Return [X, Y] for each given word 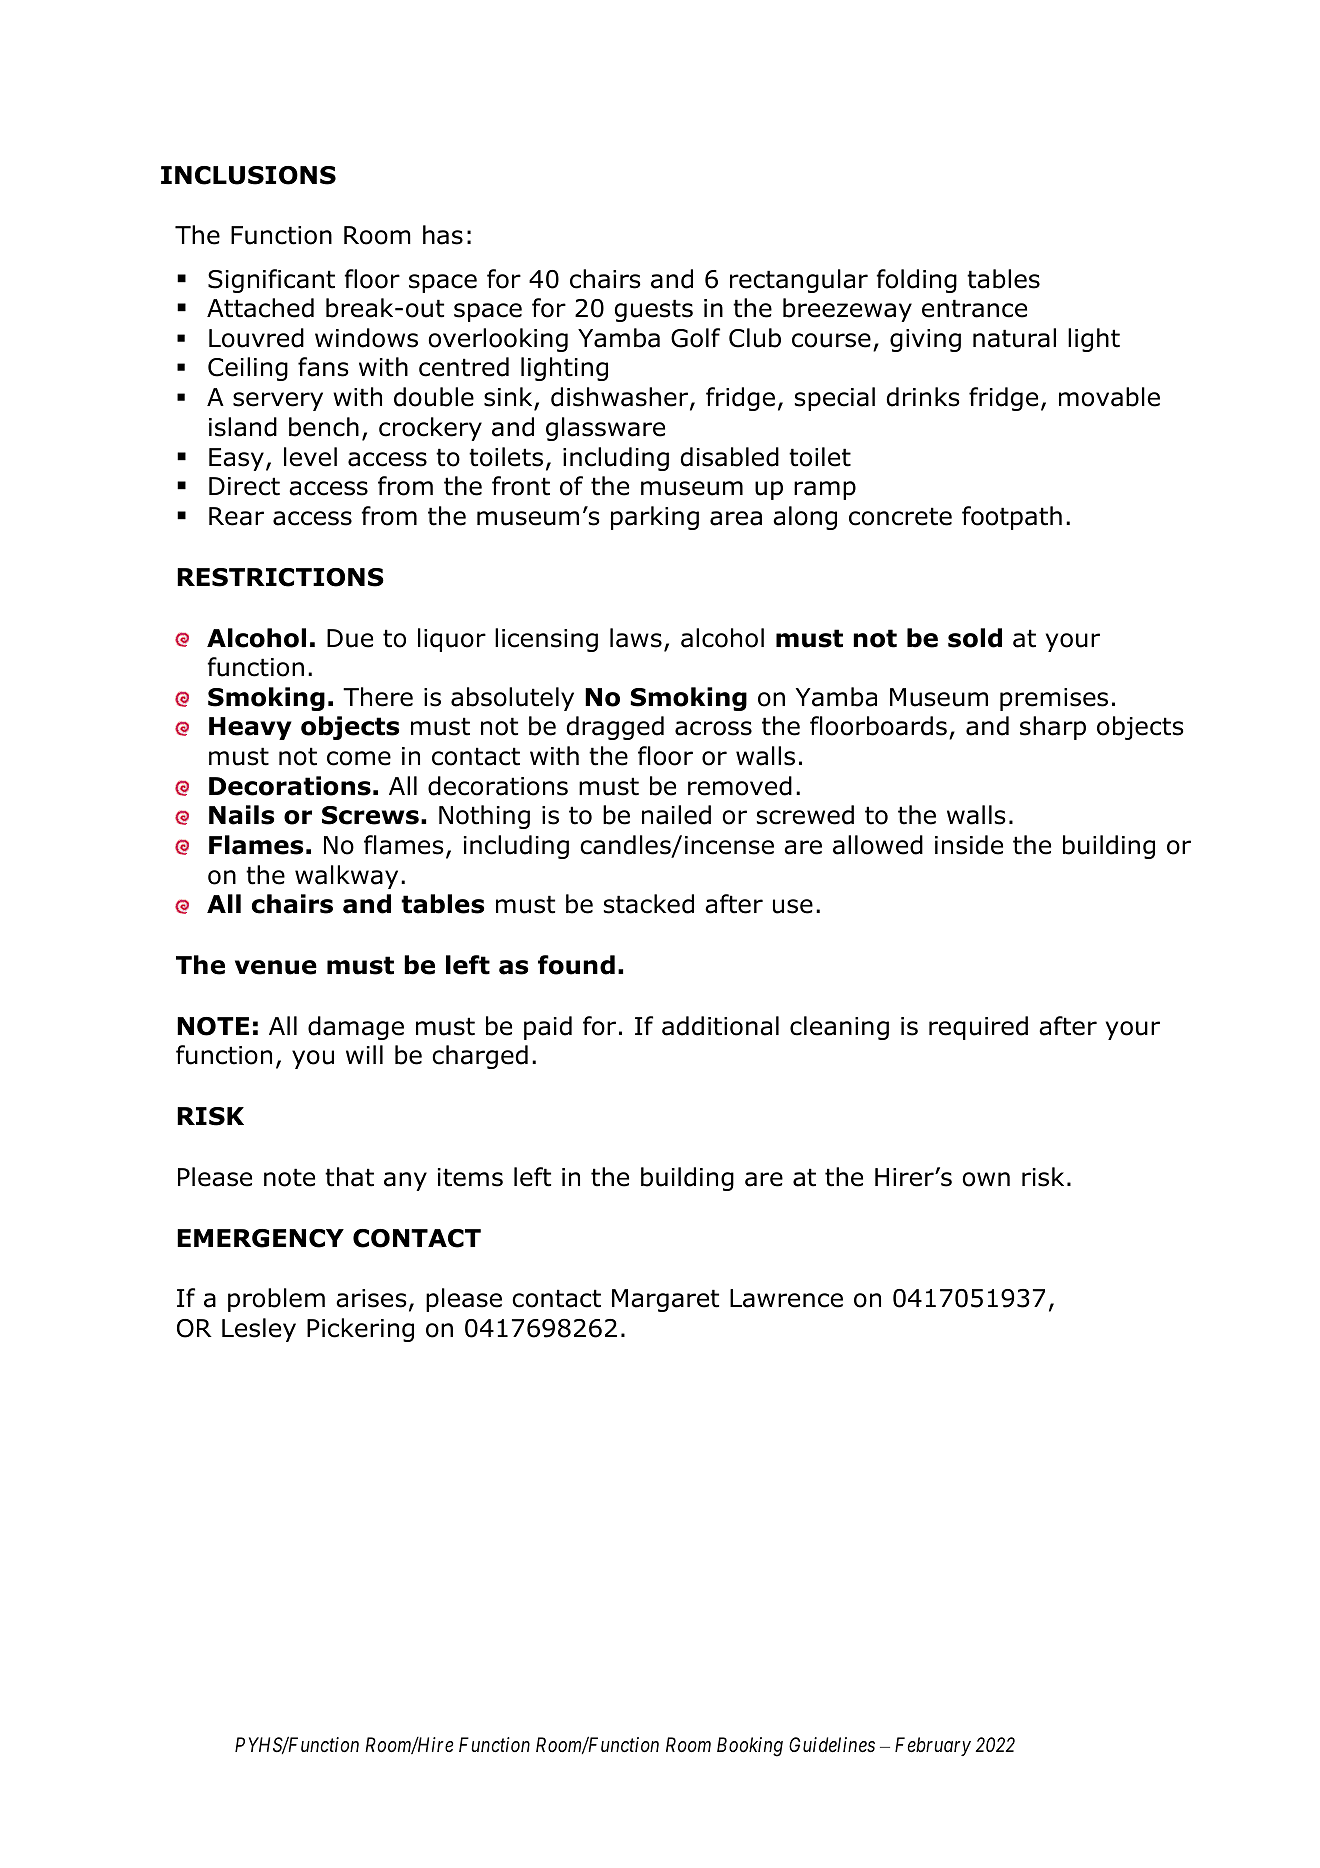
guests [654, 310]
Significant [271, 281]
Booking [750, 1747]
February [933, 1746]
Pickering [360, 1330]
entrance [974, 308]
